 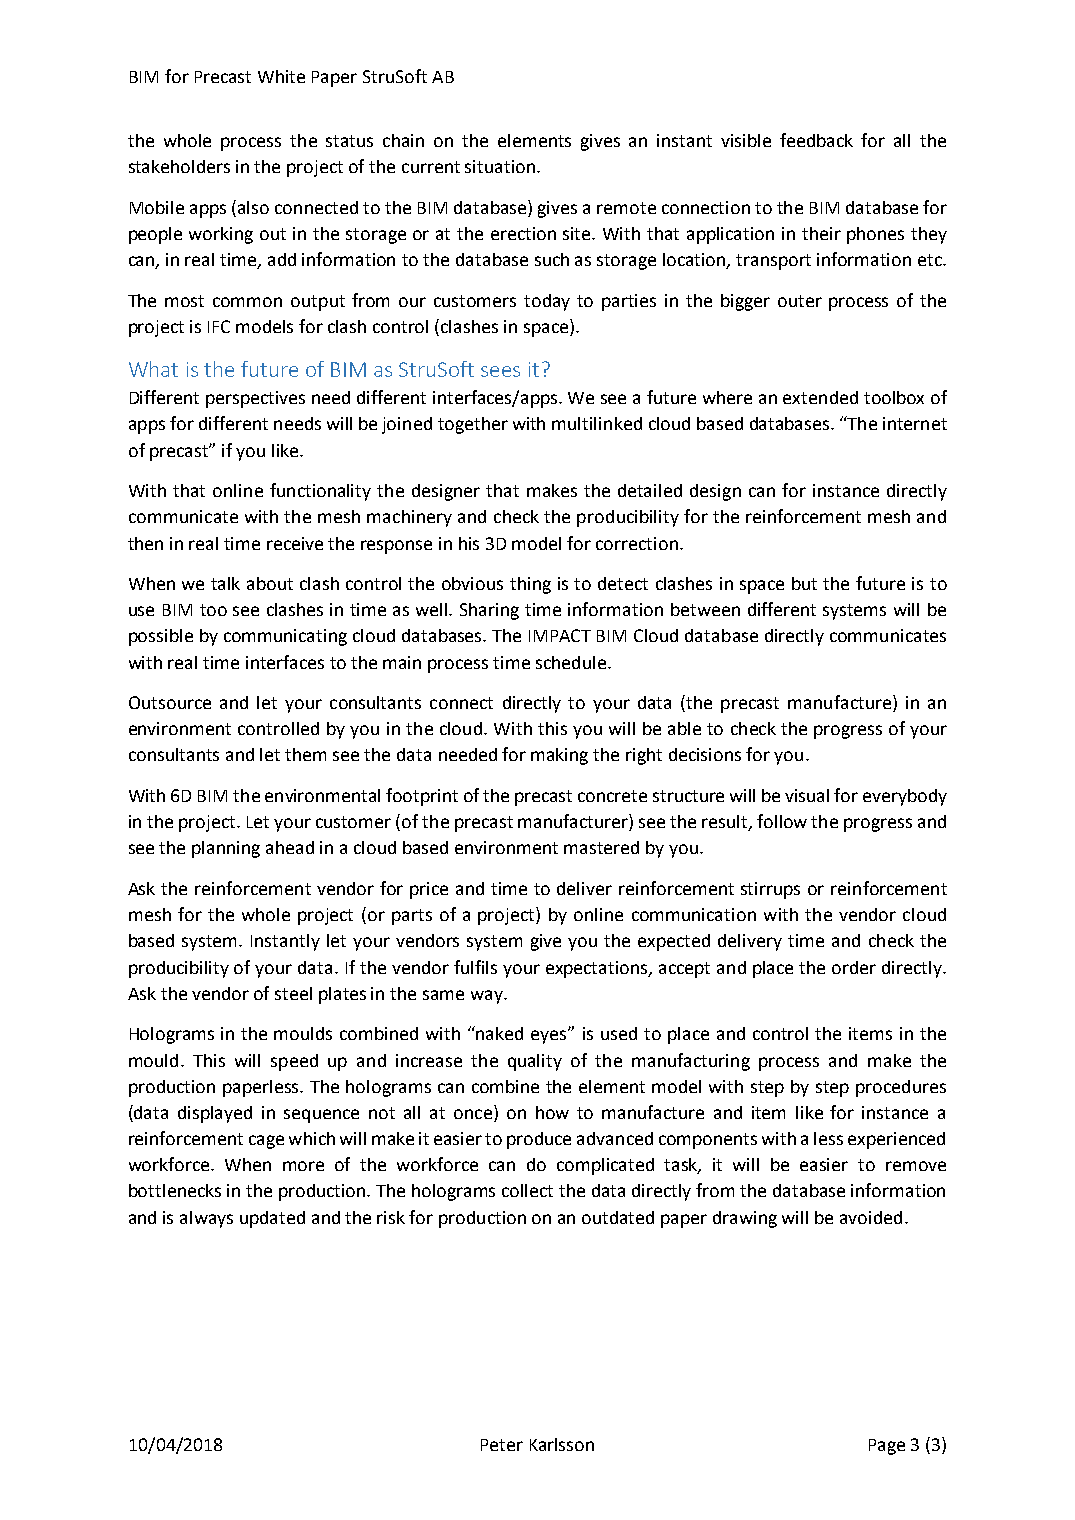 What do you see at coordinates (887, 1447) in the screenshot?
I see `Page` at bounding box center [887, 1447].
